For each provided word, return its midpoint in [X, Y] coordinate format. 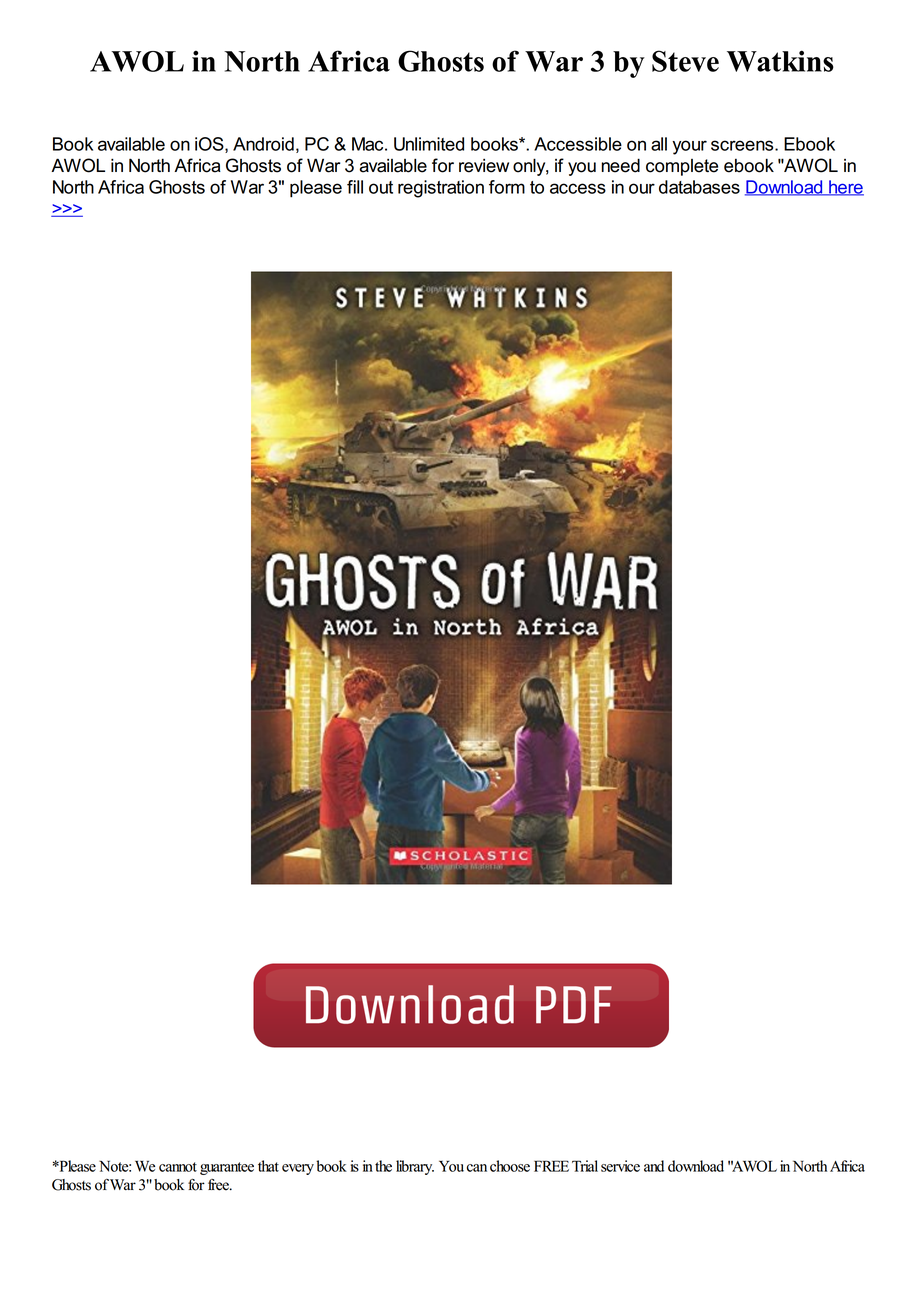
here [845, 188]
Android [263, 144]
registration [441, 189]
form [507, 187]
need [620, 165]
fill [355, 187]
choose [510, 1166]
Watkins [780, 61]
